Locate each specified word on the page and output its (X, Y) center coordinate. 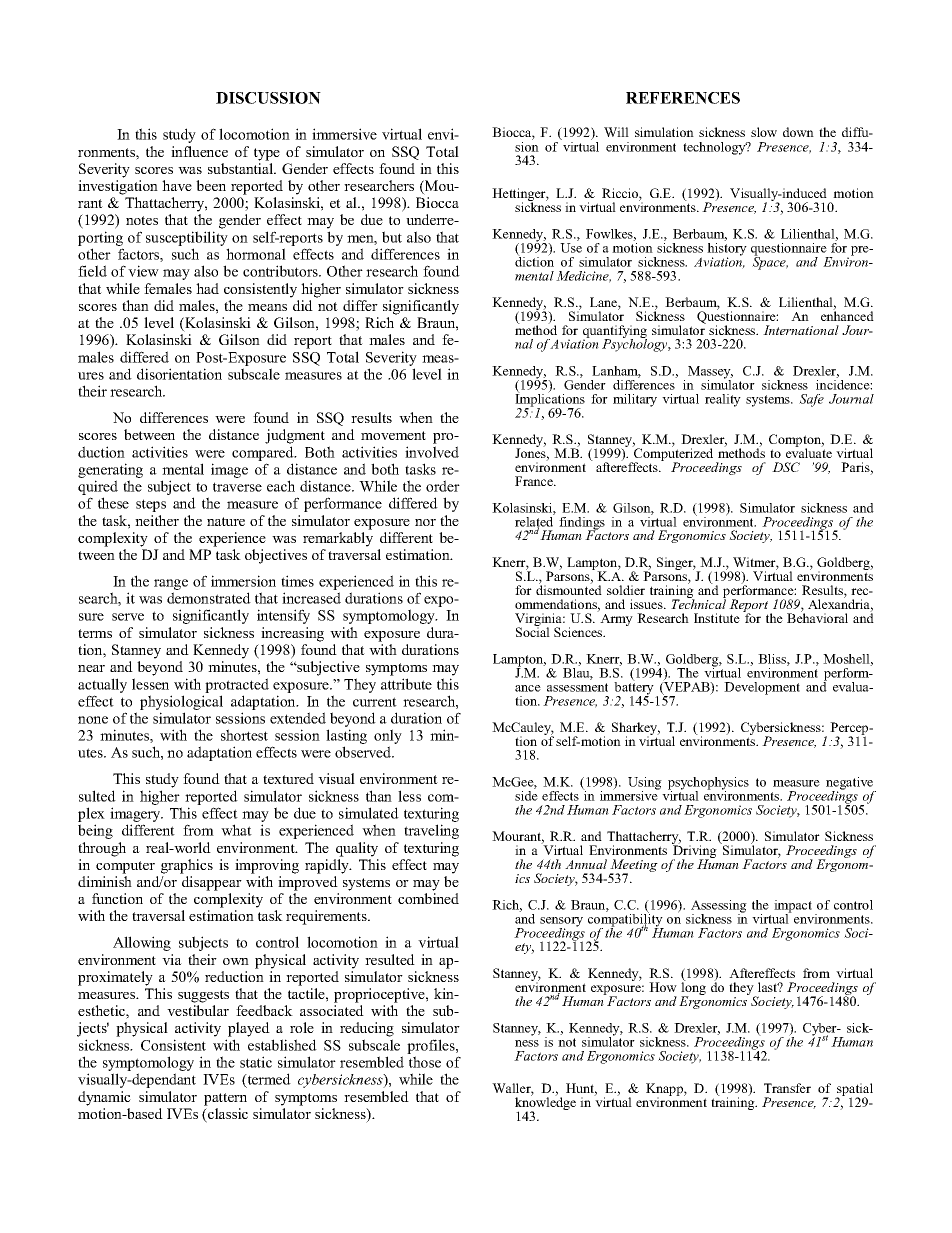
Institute (717, 618)
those (425, 1062)
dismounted (569, 589)
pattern (225, 1099)
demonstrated (209, 598)
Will (616, 132)
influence (199, 151)
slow (764, 132)
